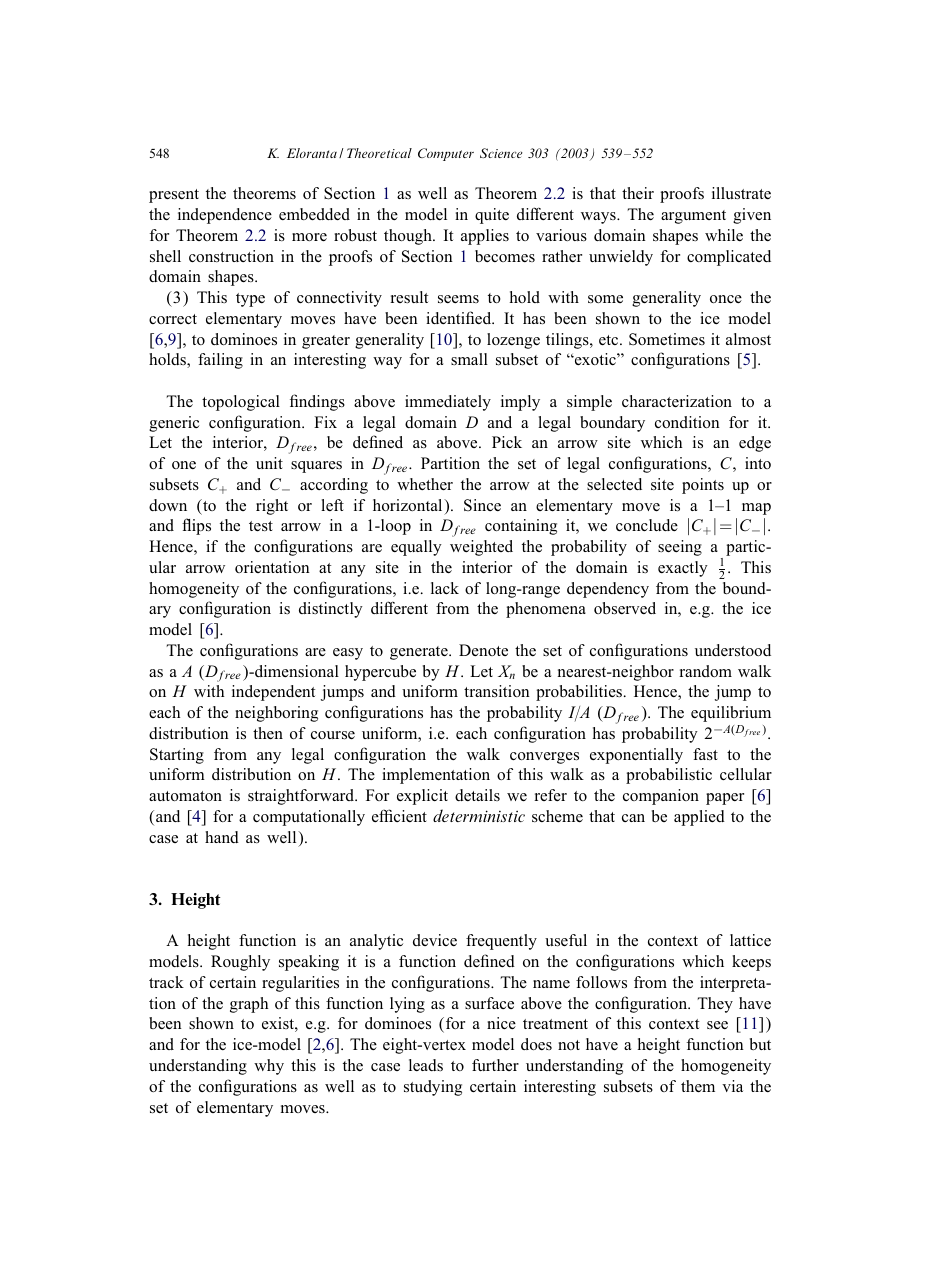  What do you see at coordinates (693, 217) in the screenshot?
I see `argument` at bounding box center [693, 217].
